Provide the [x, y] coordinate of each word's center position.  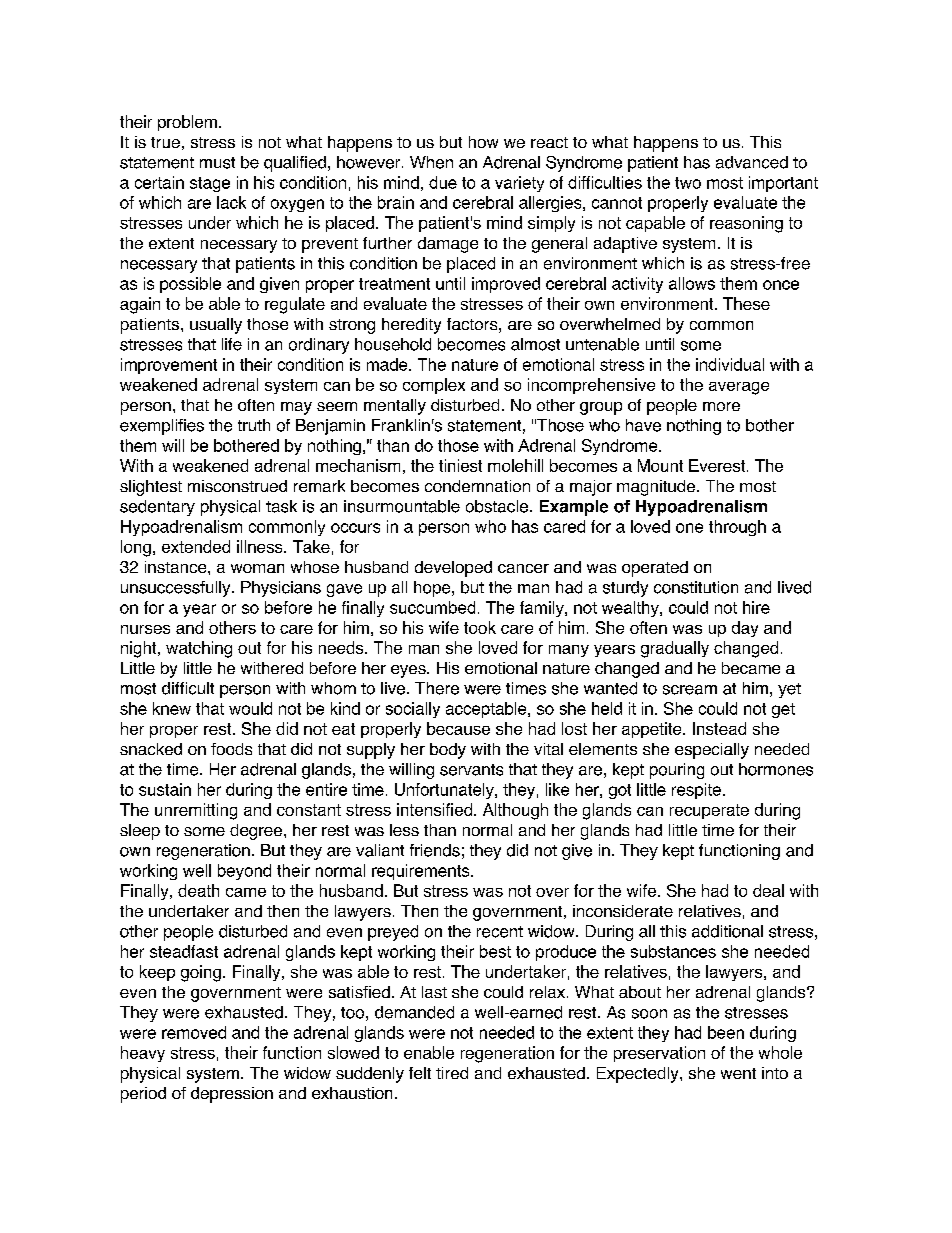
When [431, 162]
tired [452, 1073]
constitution [696, 587]
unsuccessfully [177, 589]
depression [232, 1095]
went [738, 1073]
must [217, 163]
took [480, 627]
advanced [752, 162]
